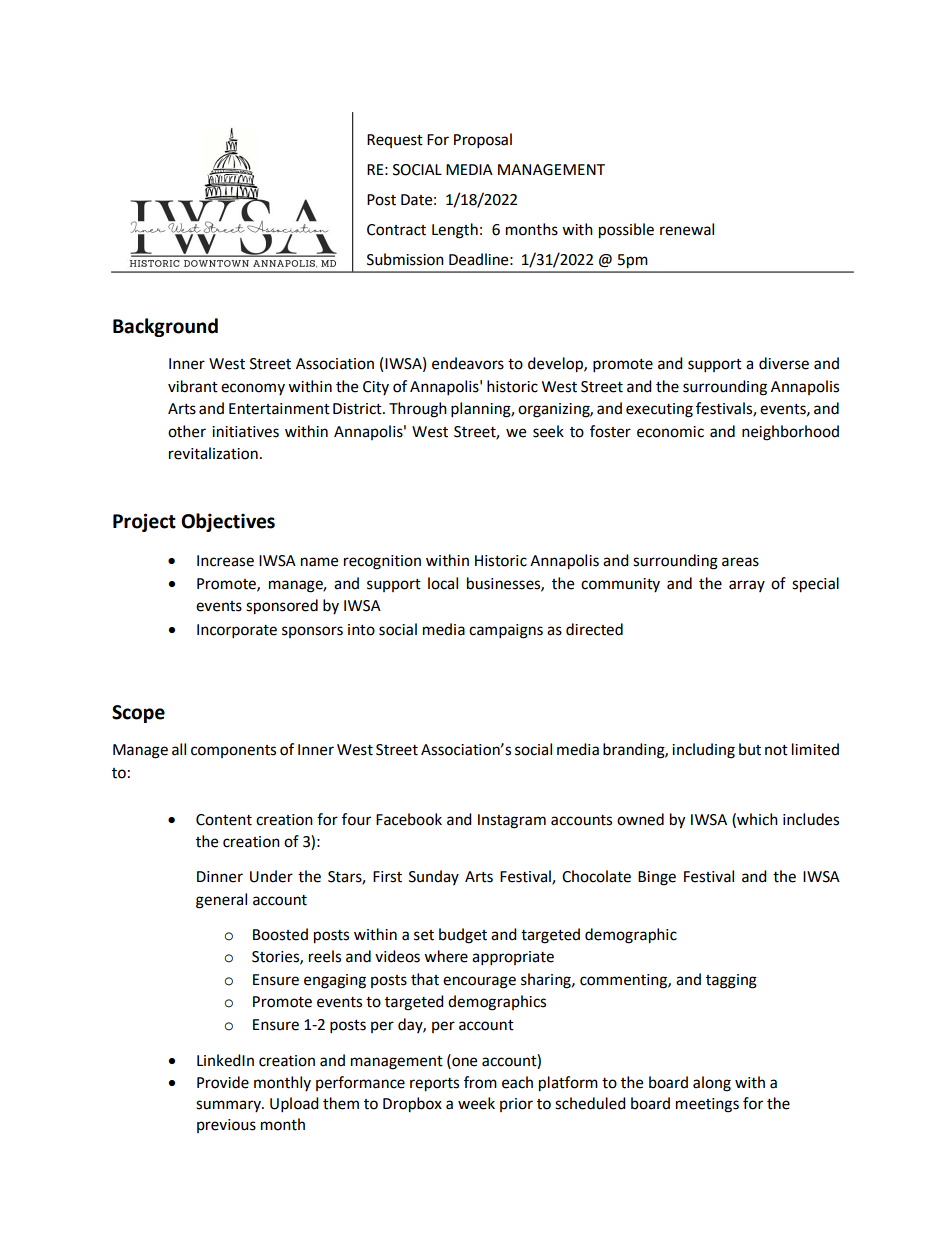 The width and height of the page is (952, 1233). I want to click on renewal, so click(687, 229).
